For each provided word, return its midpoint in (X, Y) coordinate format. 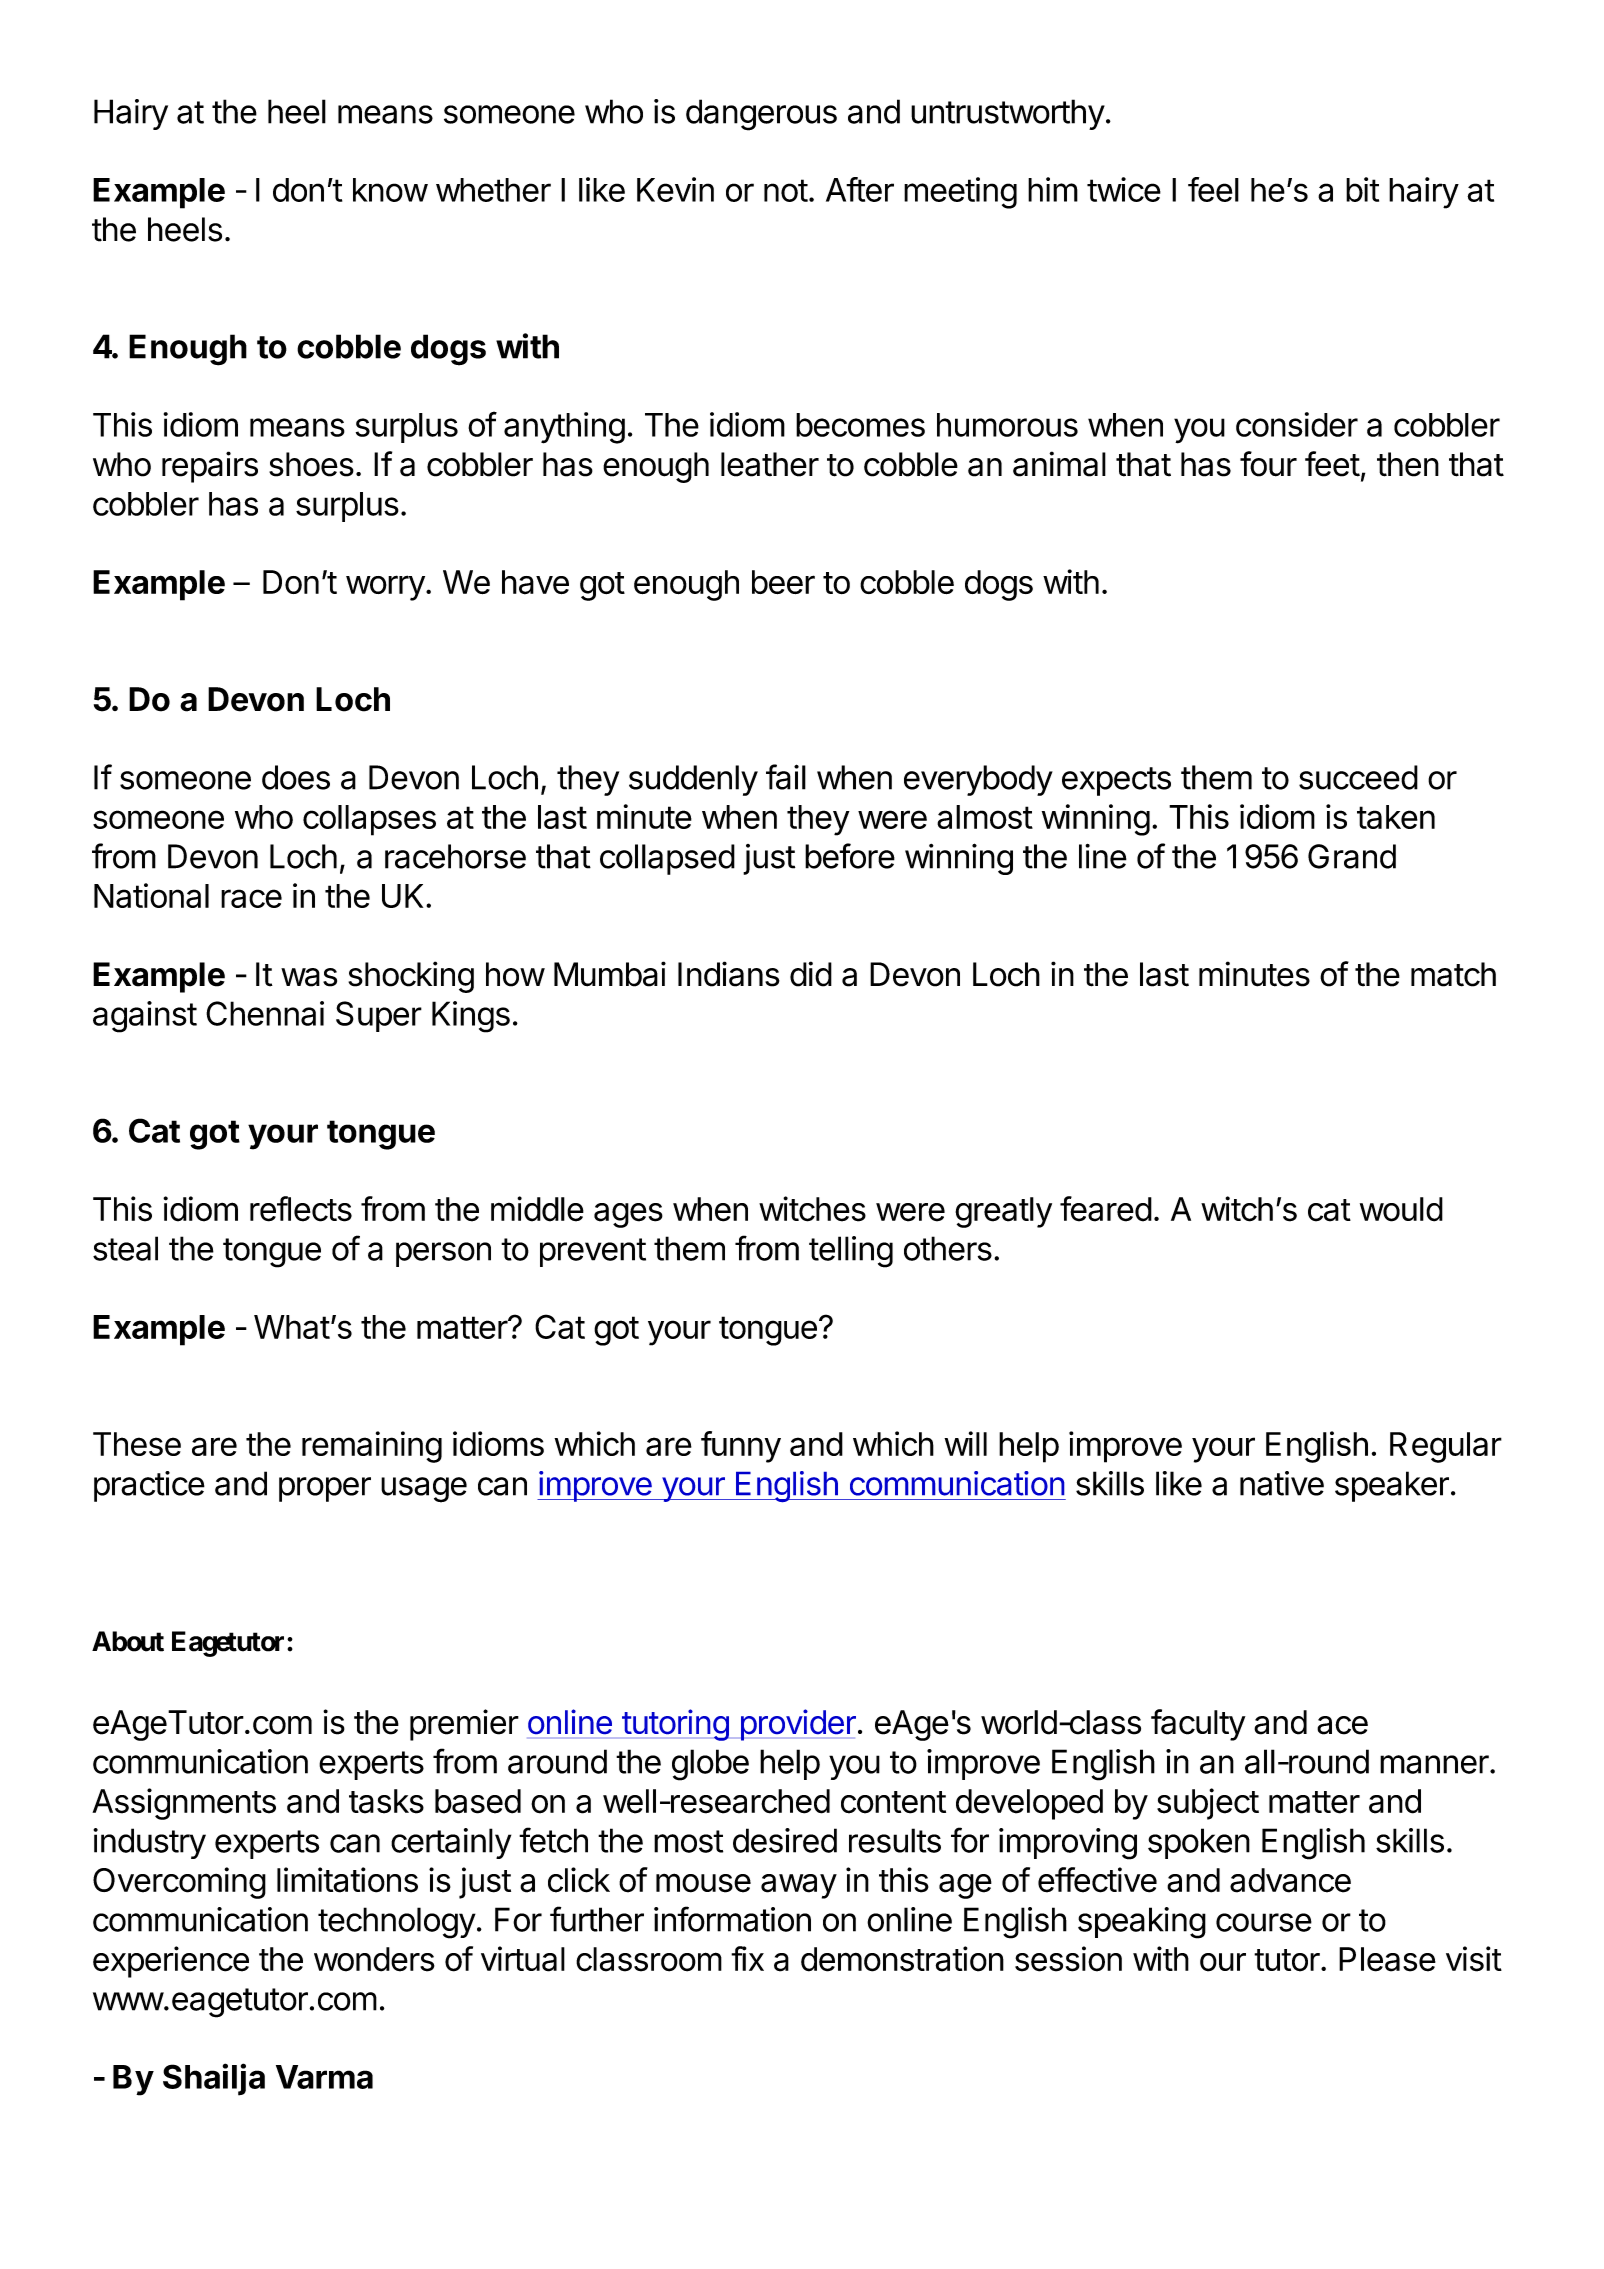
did (811, 974)
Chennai (265, 1013)
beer (783, 582)
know (390, 190)
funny (741, 1447)
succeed (1358, 777)
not (786, 190)
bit (1362, 189)
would (1401, 1209)
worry (385, 588)
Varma (324, 2077)
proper (325, 1489)
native (1282, 1483)
